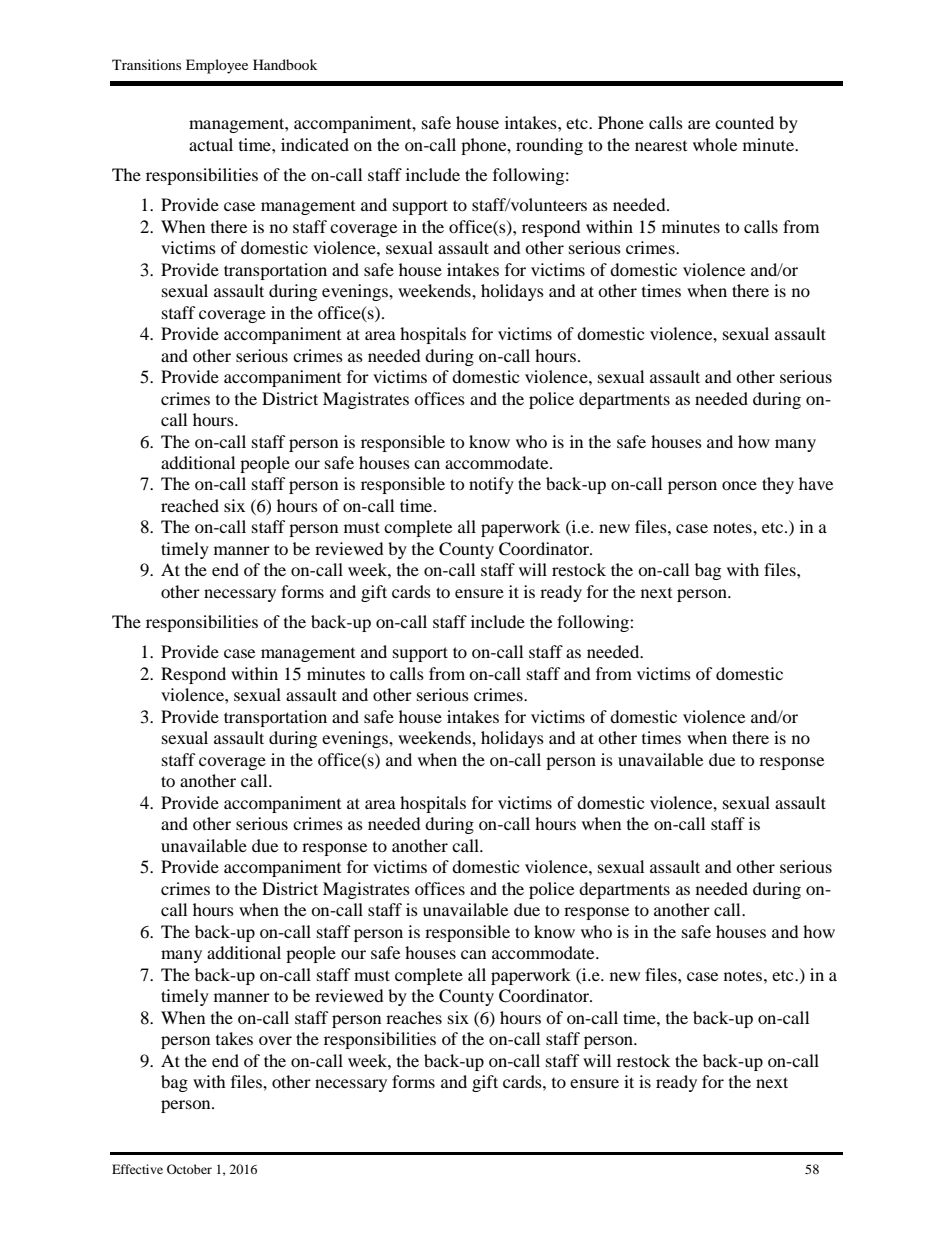  I want to click on Effective, so click(137, 1169).
